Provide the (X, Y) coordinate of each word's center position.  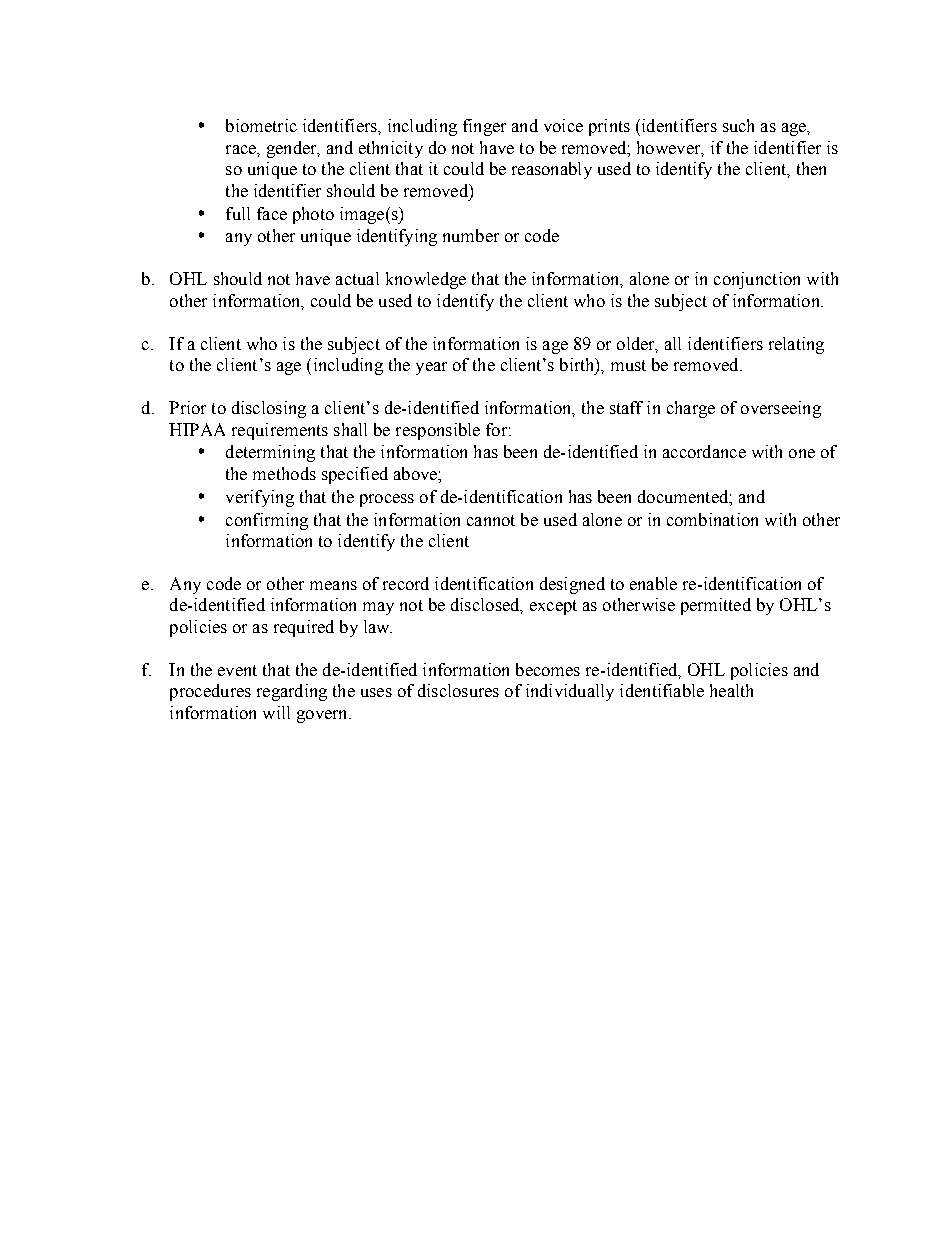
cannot (491, 520)
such (738, 125)
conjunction (757, 280)
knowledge (426, 280)
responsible (438, 431)
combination (712, 519)
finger (484, 127)
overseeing (781, 409)
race (242, 149)
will (276, 712)
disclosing (269, 409)
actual (357, 278)
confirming (267, 521)
